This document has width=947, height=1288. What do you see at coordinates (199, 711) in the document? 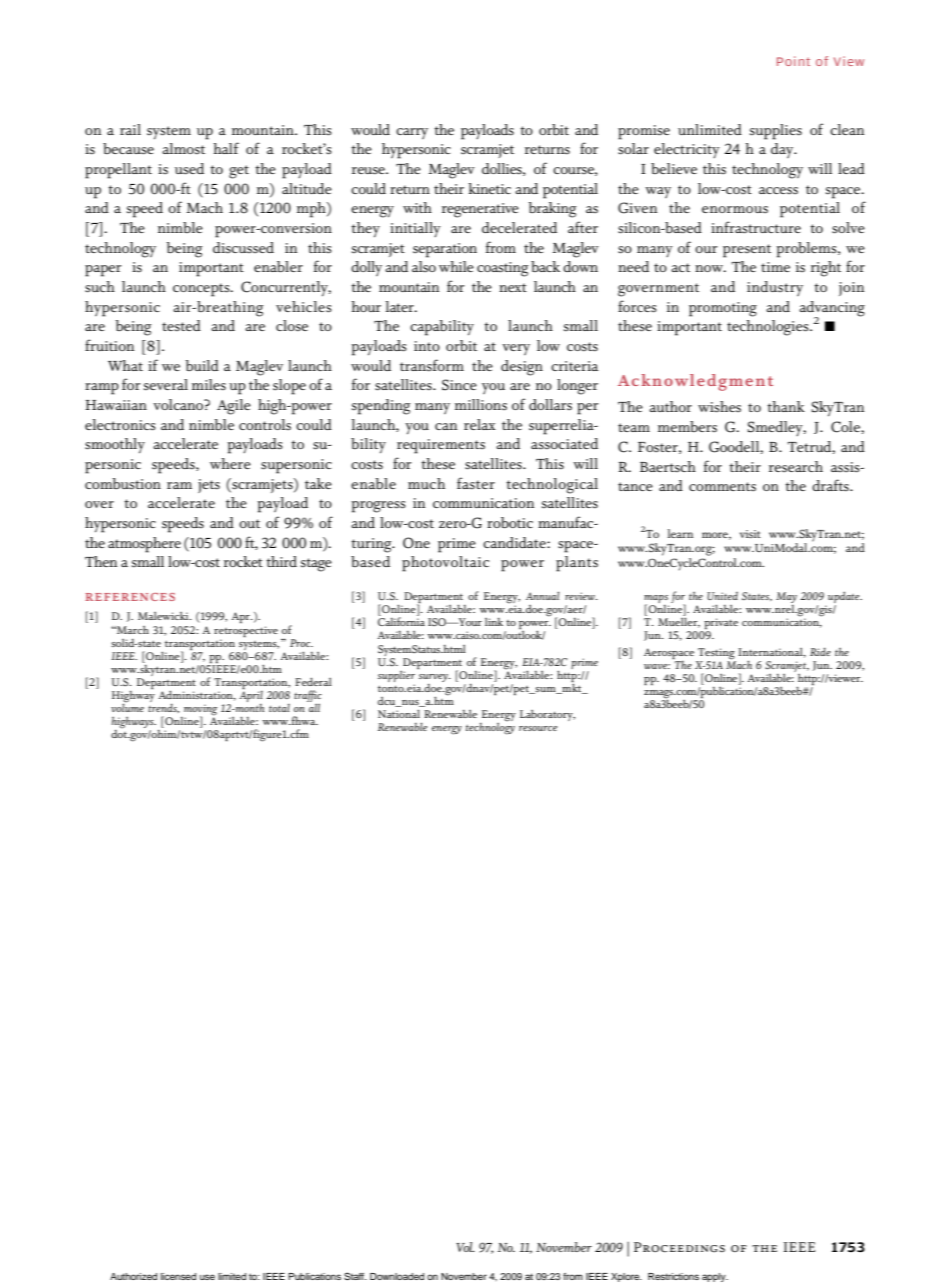
I see `moving` at bounding box center [199, 711].
